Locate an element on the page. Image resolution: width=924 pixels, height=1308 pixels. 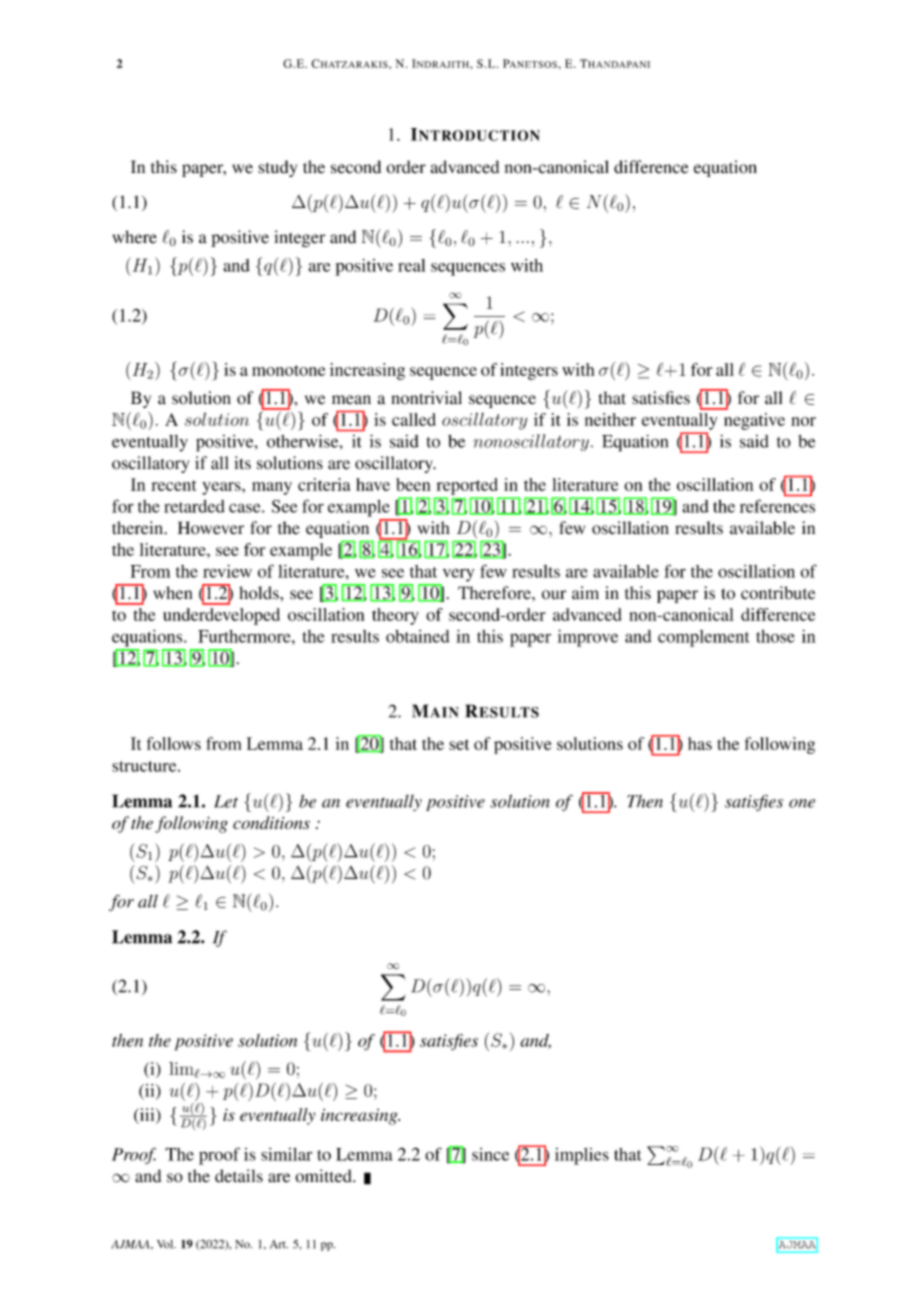
negative is located at coordinates (754, 421).
